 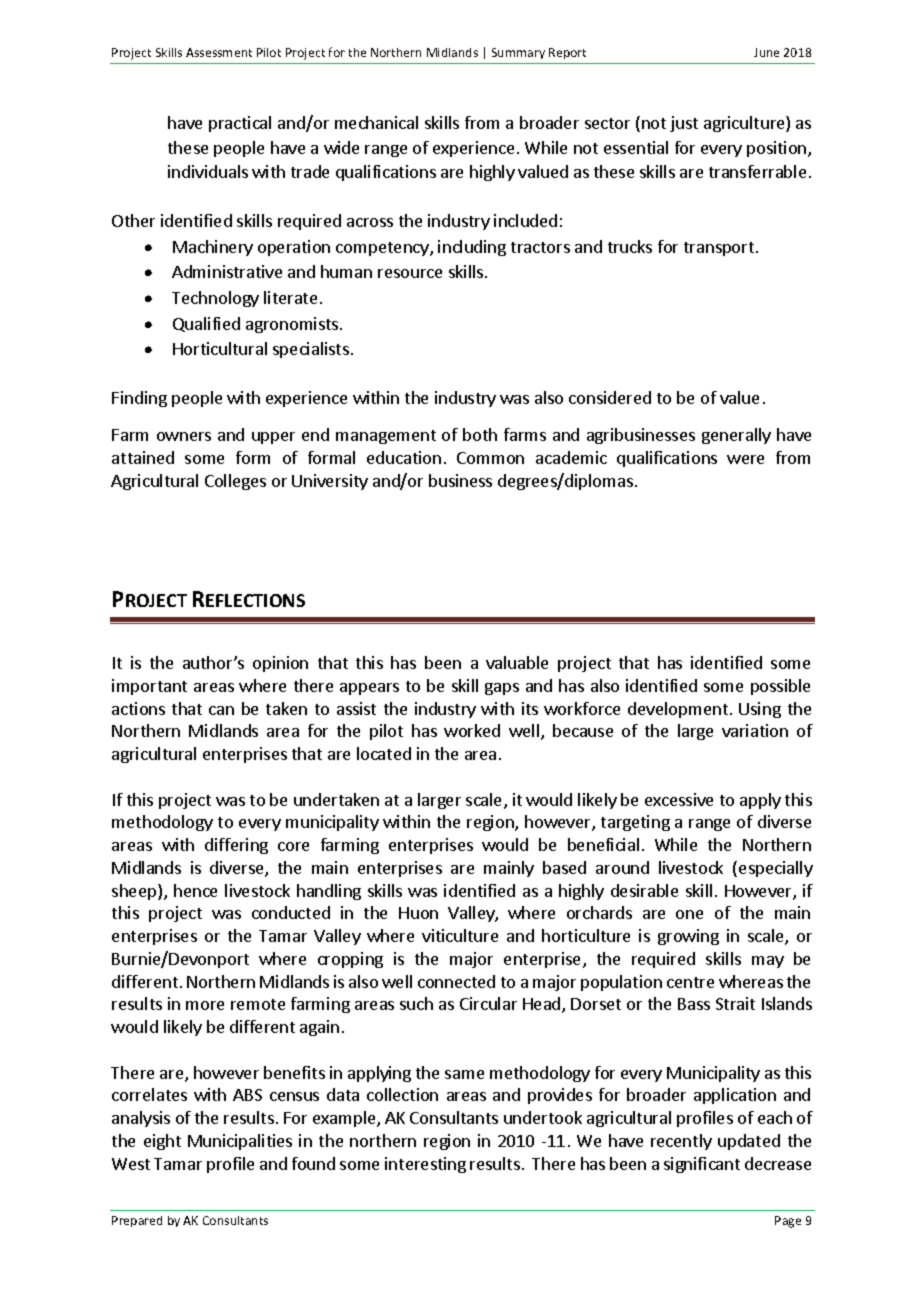 I want to click on valuable, so click(x=517, y=662).
